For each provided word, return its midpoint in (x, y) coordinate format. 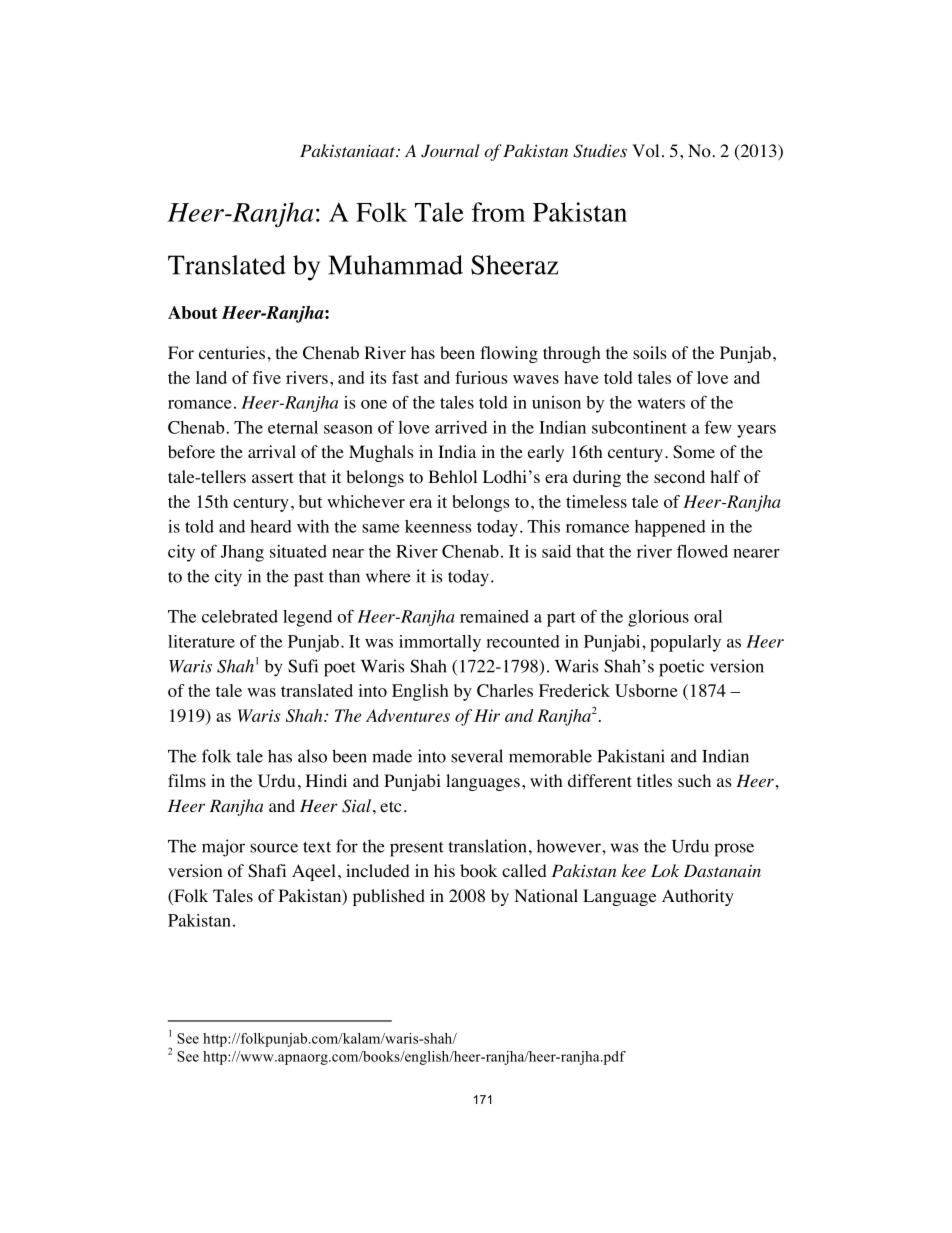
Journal (450, 151)
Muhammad (395, 265)
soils (650, 353)
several (477, 756)
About (193, 312)
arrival (272, 451)
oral (708, 616)
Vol (645, 151)
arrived (461, 427)
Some (694, 452)
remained (494, 616)
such (694, 780)
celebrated (240, 616)
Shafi (267, 871)
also (312, 756)
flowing (509, 354)
